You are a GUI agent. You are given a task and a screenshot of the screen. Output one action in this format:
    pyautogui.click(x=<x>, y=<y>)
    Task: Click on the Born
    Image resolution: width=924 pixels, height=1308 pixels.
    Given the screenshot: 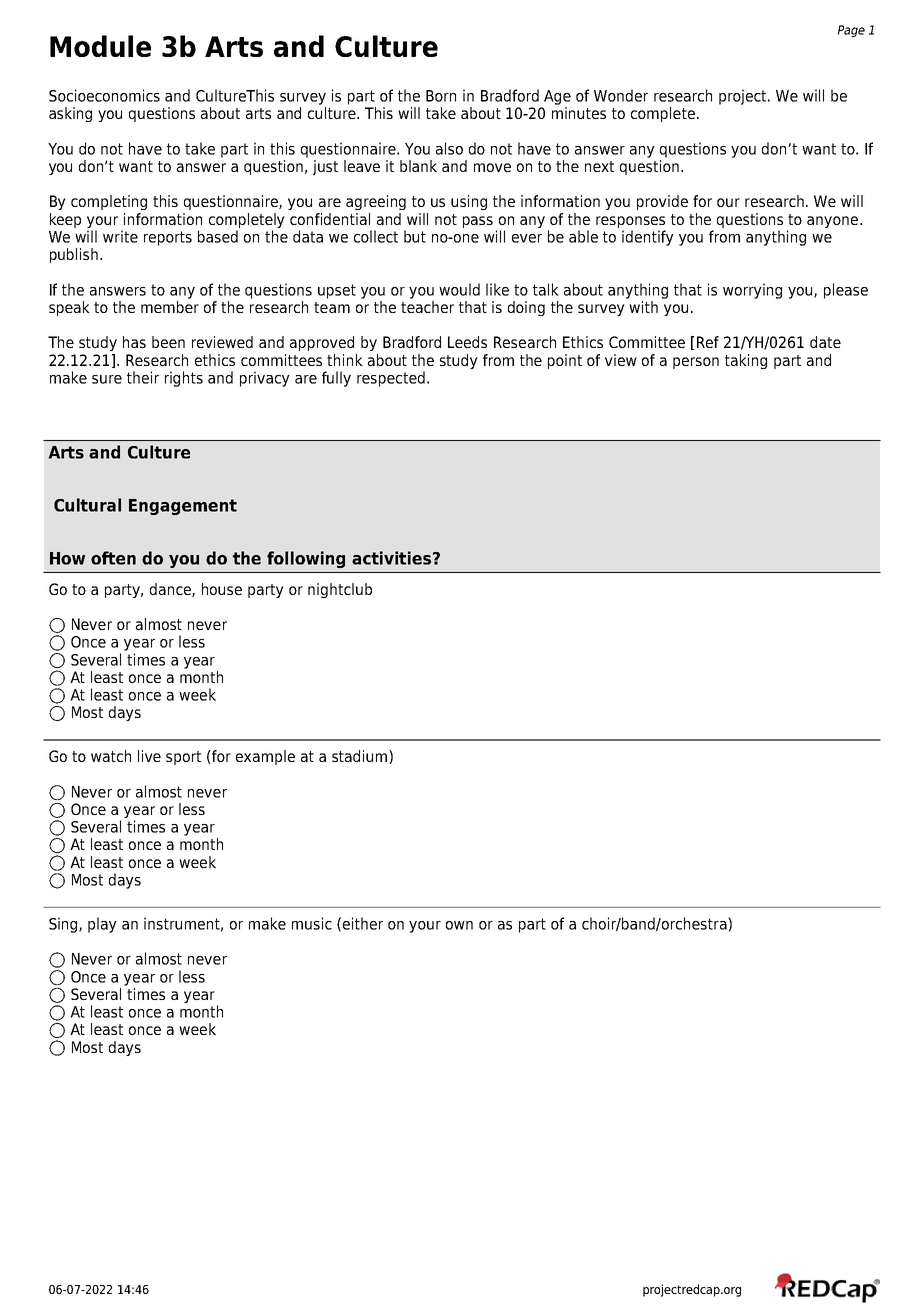 What is the action you would take?
    pyautogui.click(x=441, y=96)
